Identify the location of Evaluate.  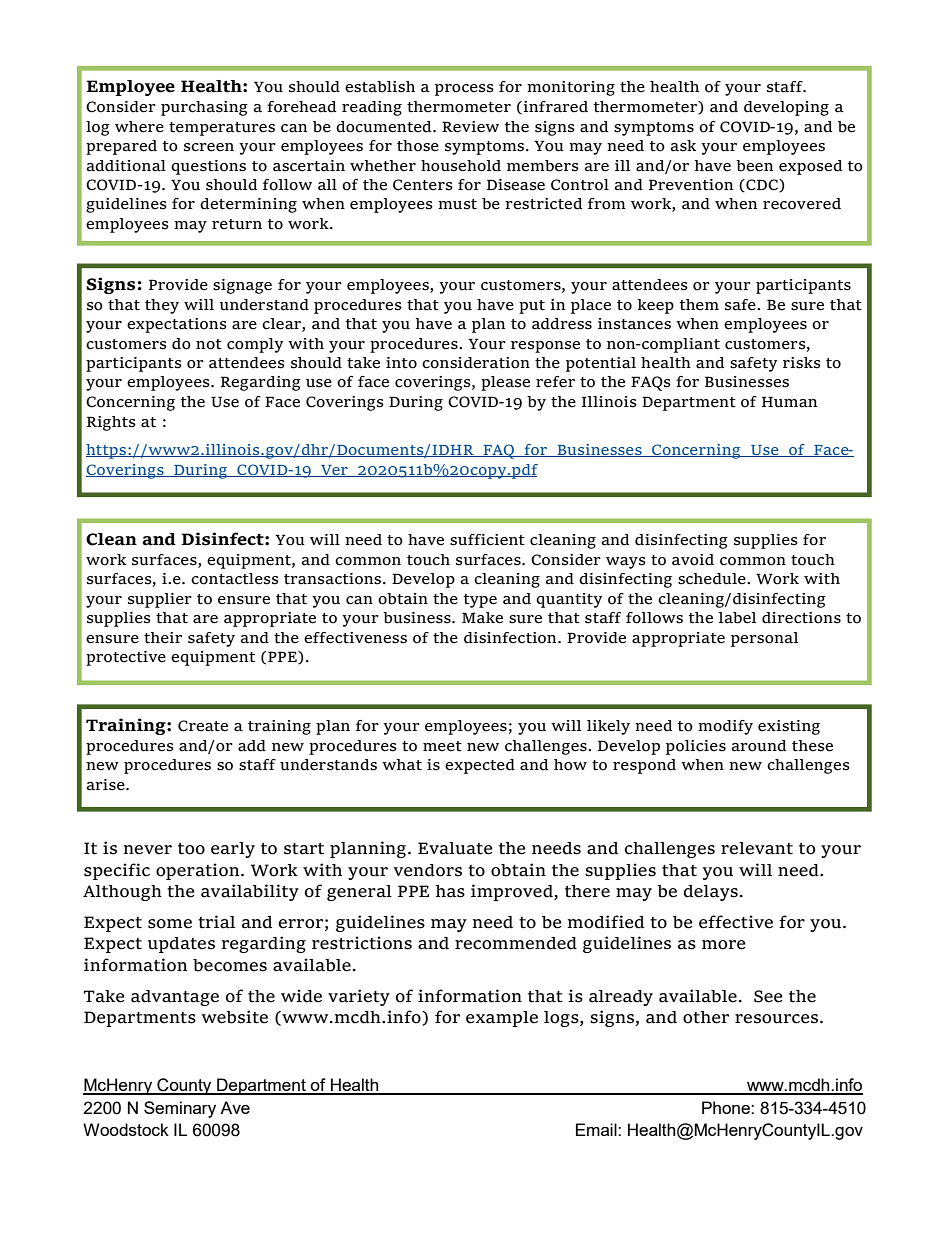
(455, 848).
